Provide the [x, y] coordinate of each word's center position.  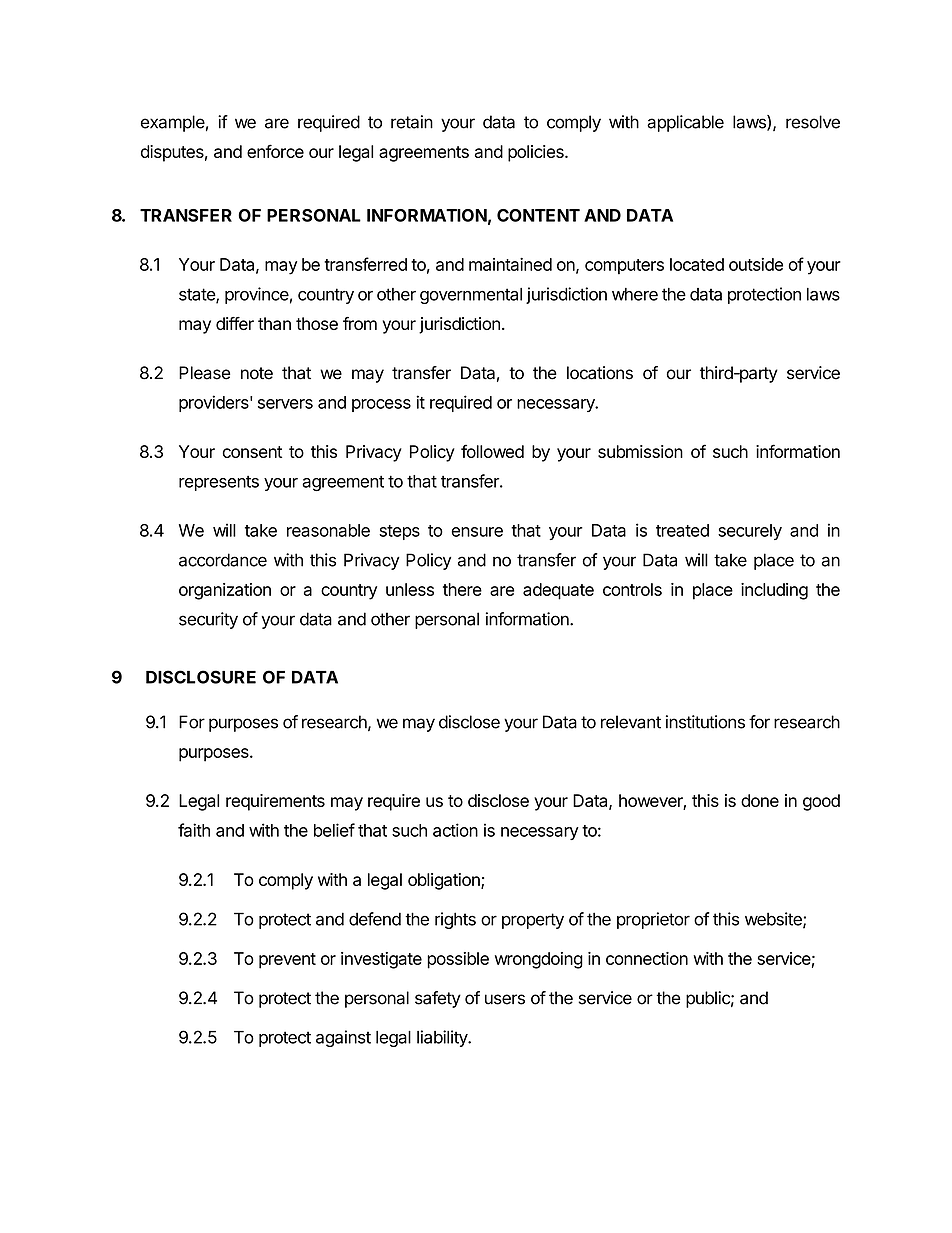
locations [600, 373]
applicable [685, 123]
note [257, 373]
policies [537, 153]
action [455, 830]
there [462, 589]
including [774, 591]
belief [334, 830]
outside [756, 264]
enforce [275, 151]
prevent [287, 961]
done [760, 800]
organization [225, 591]
